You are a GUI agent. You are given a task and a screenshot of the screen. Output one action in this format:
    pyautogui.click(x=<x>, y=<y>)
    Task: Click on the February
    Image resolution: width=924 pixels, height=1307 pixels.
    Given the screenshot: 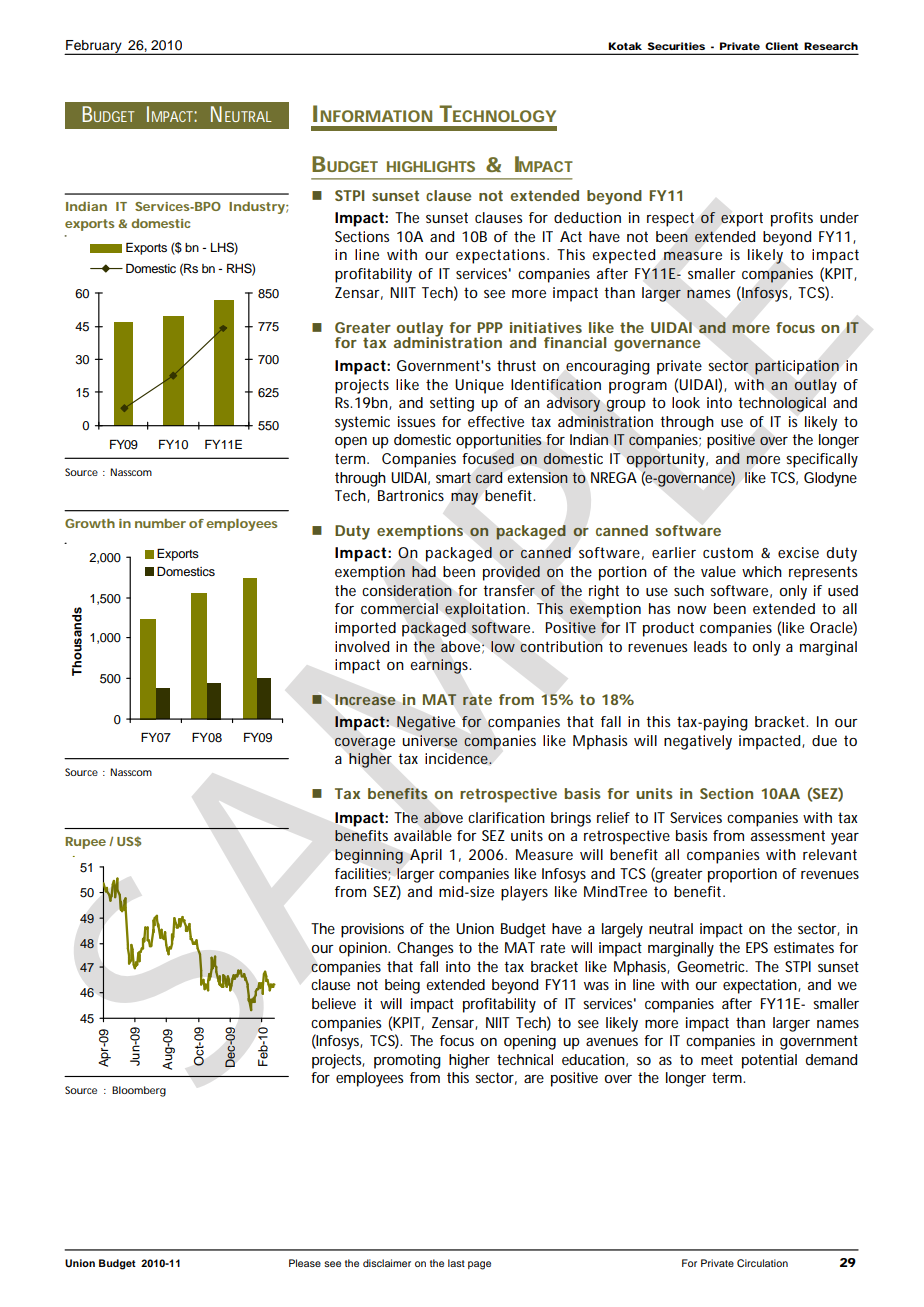 What is the action you would take?
    pyautogui.click(x=94, y=47)
